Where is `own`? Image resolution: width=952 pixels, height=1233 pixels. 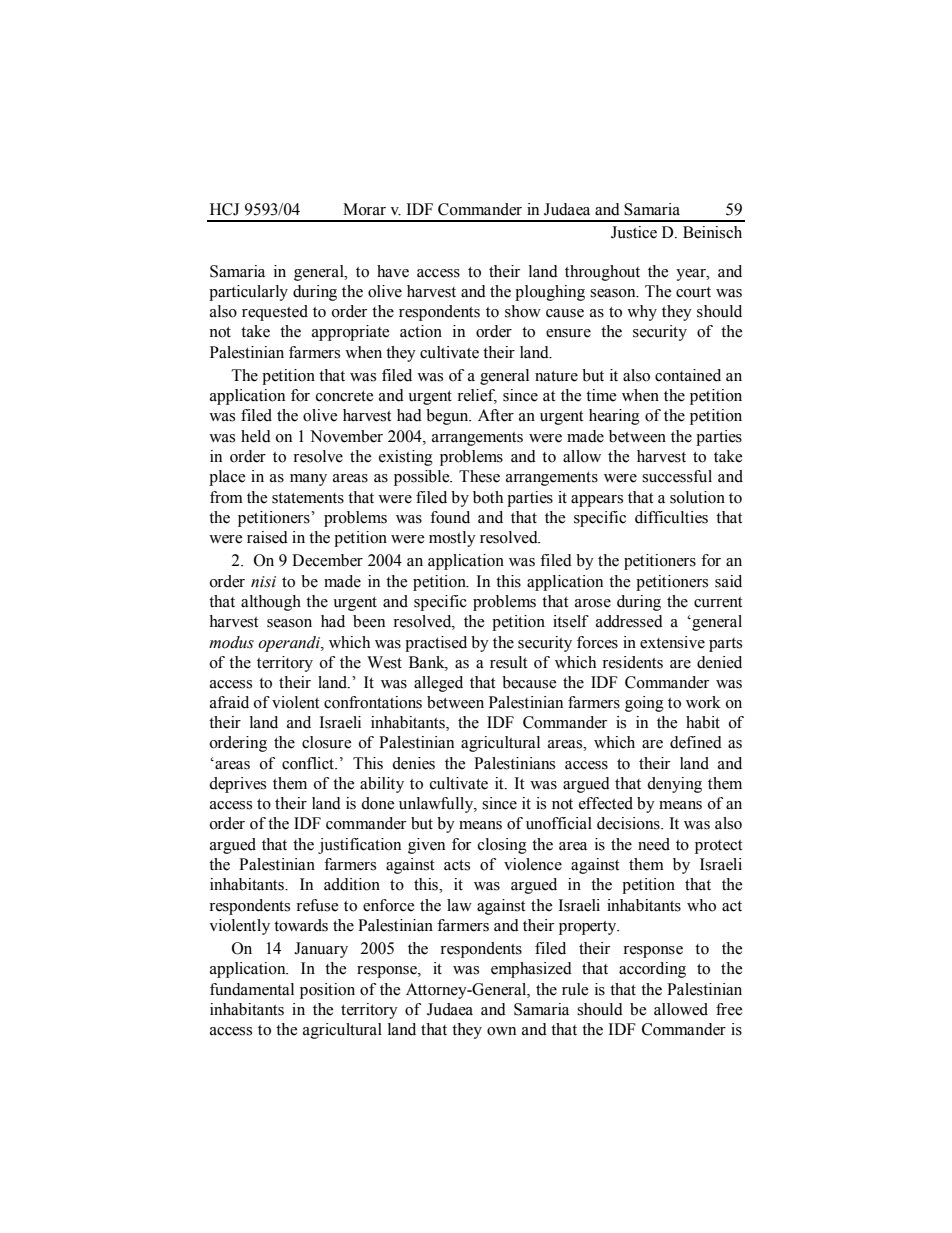
own is located at coordinates (501, 1031).
